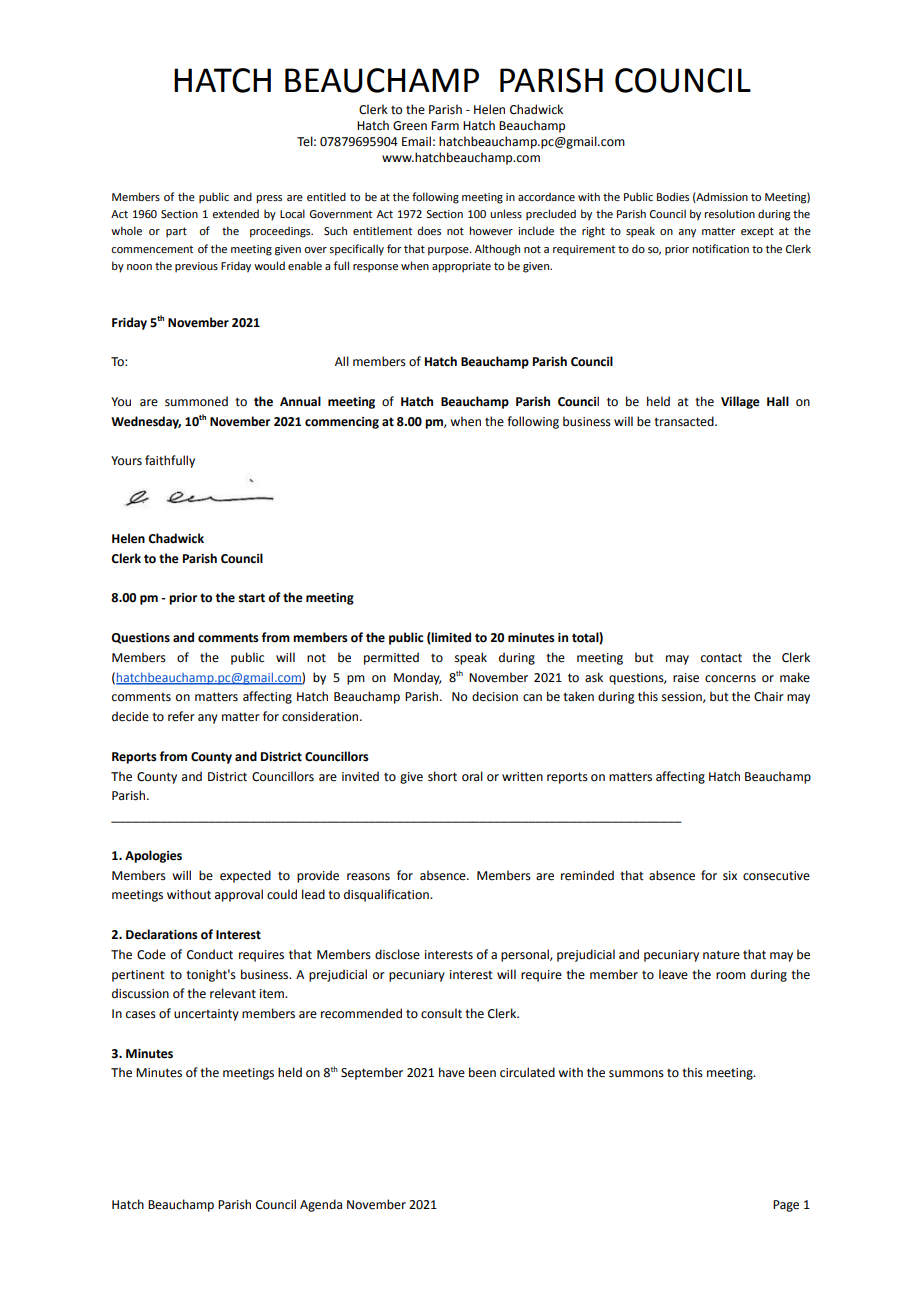  What do you see at coordinates (210, 954) in the screenshot?
I see `Conduct` at bounding box center [210, 954].
